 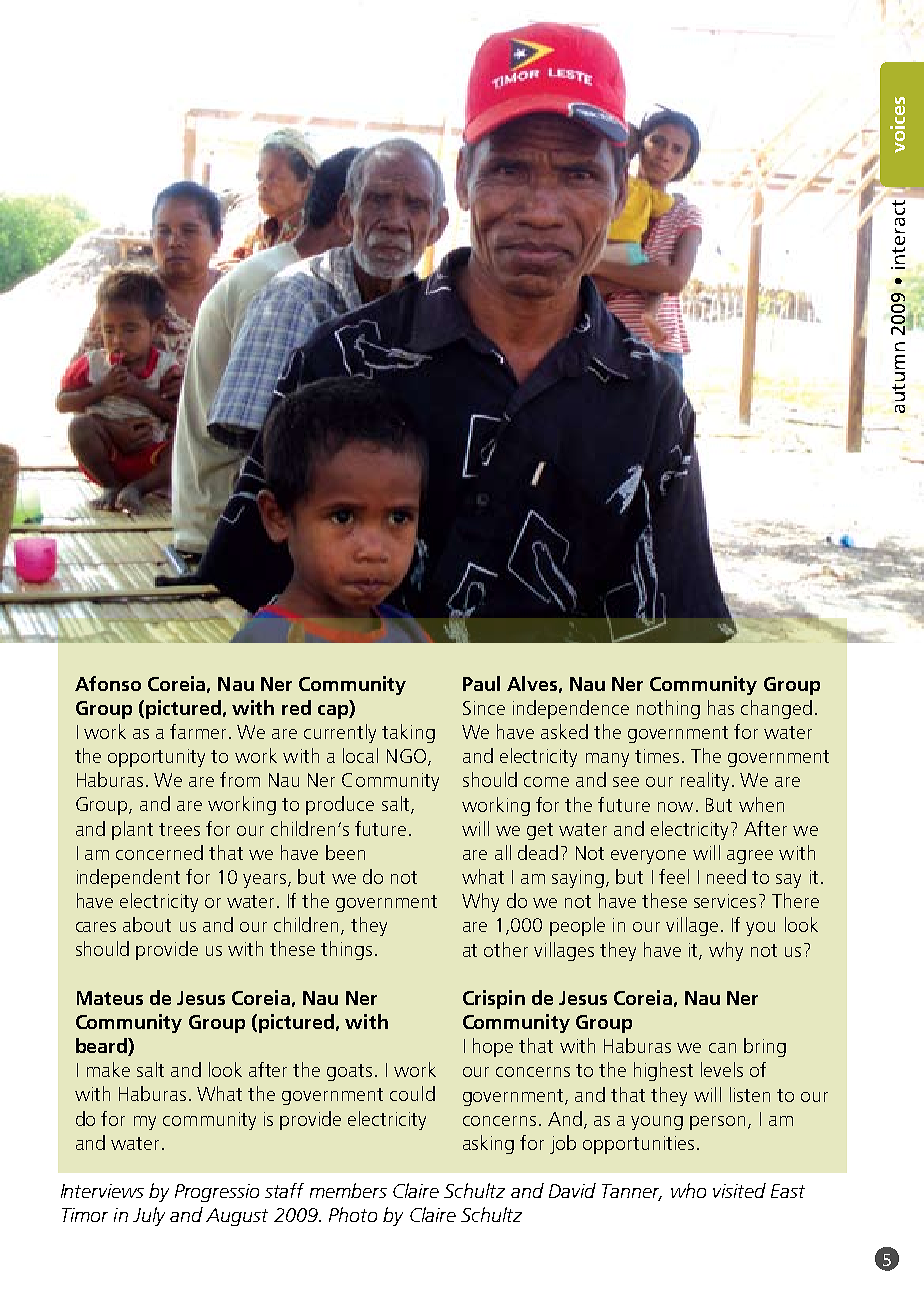 I want to click on make, so click(x=108, y=1069).
